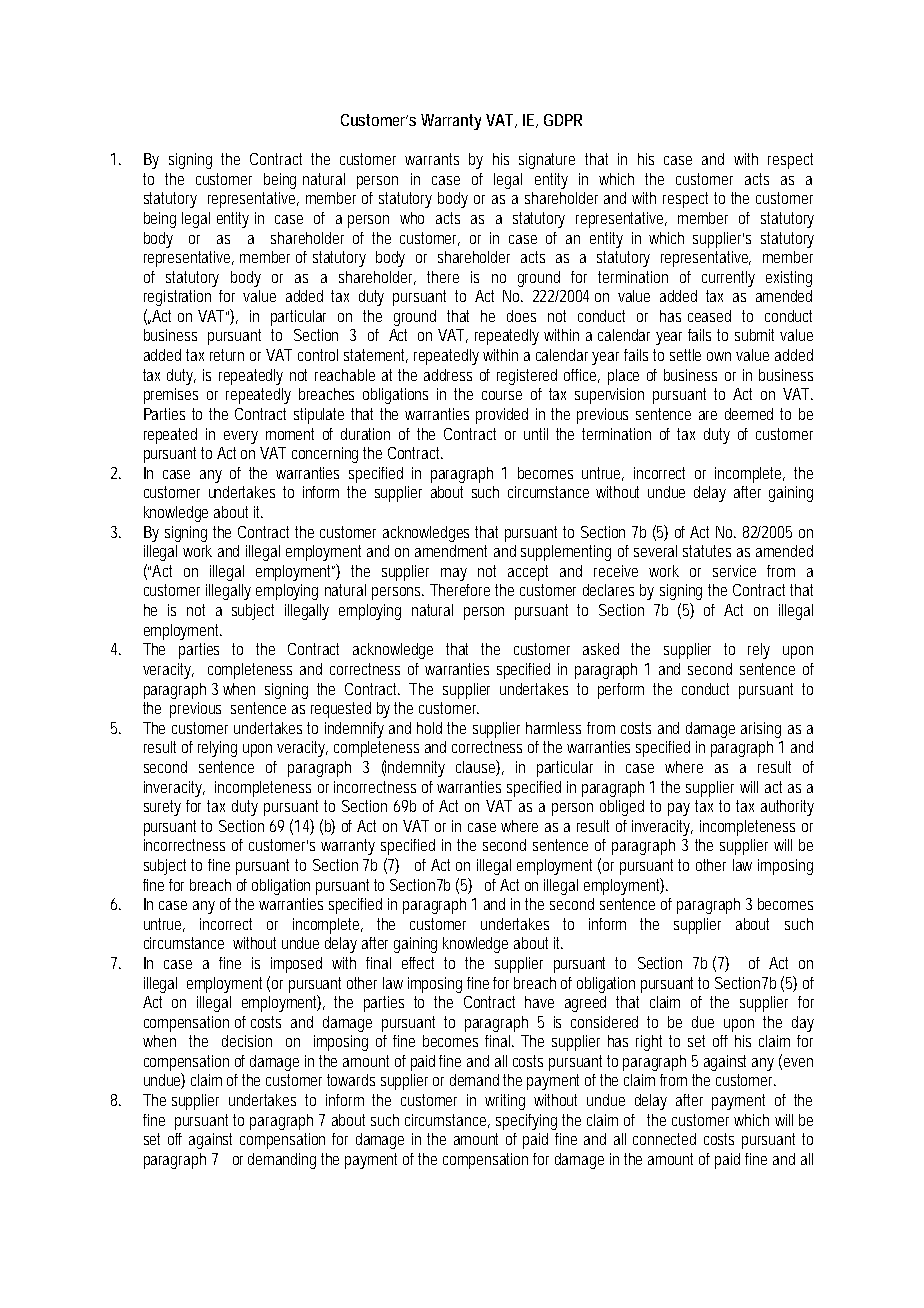  What do you see at coordinates (655, 551) in the screenshot?
I see `several` at bounding box center [655, 551].
